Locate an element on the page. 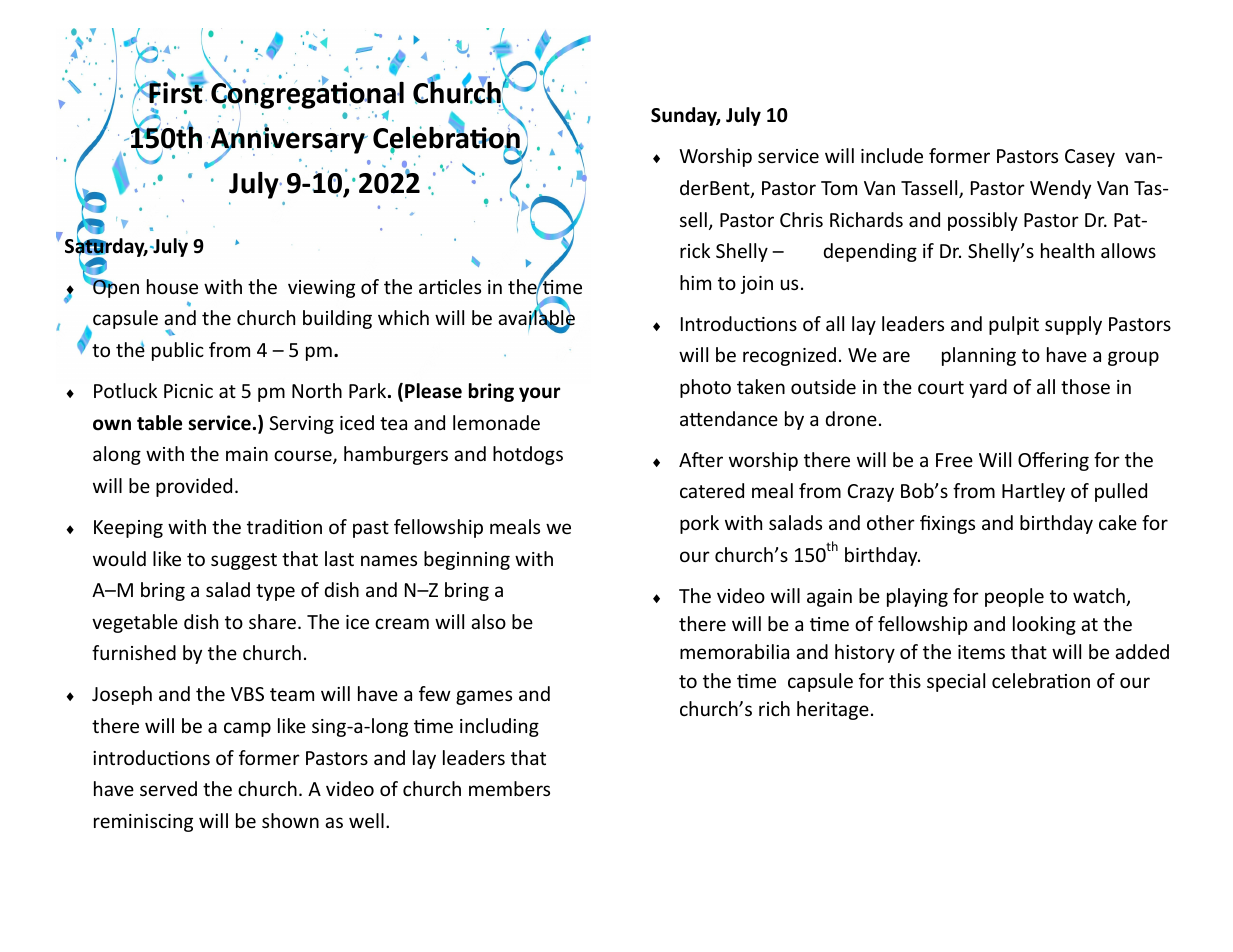 The width and height of the document is (1233, 952). Casey is located at coordinates (1090, 158).
